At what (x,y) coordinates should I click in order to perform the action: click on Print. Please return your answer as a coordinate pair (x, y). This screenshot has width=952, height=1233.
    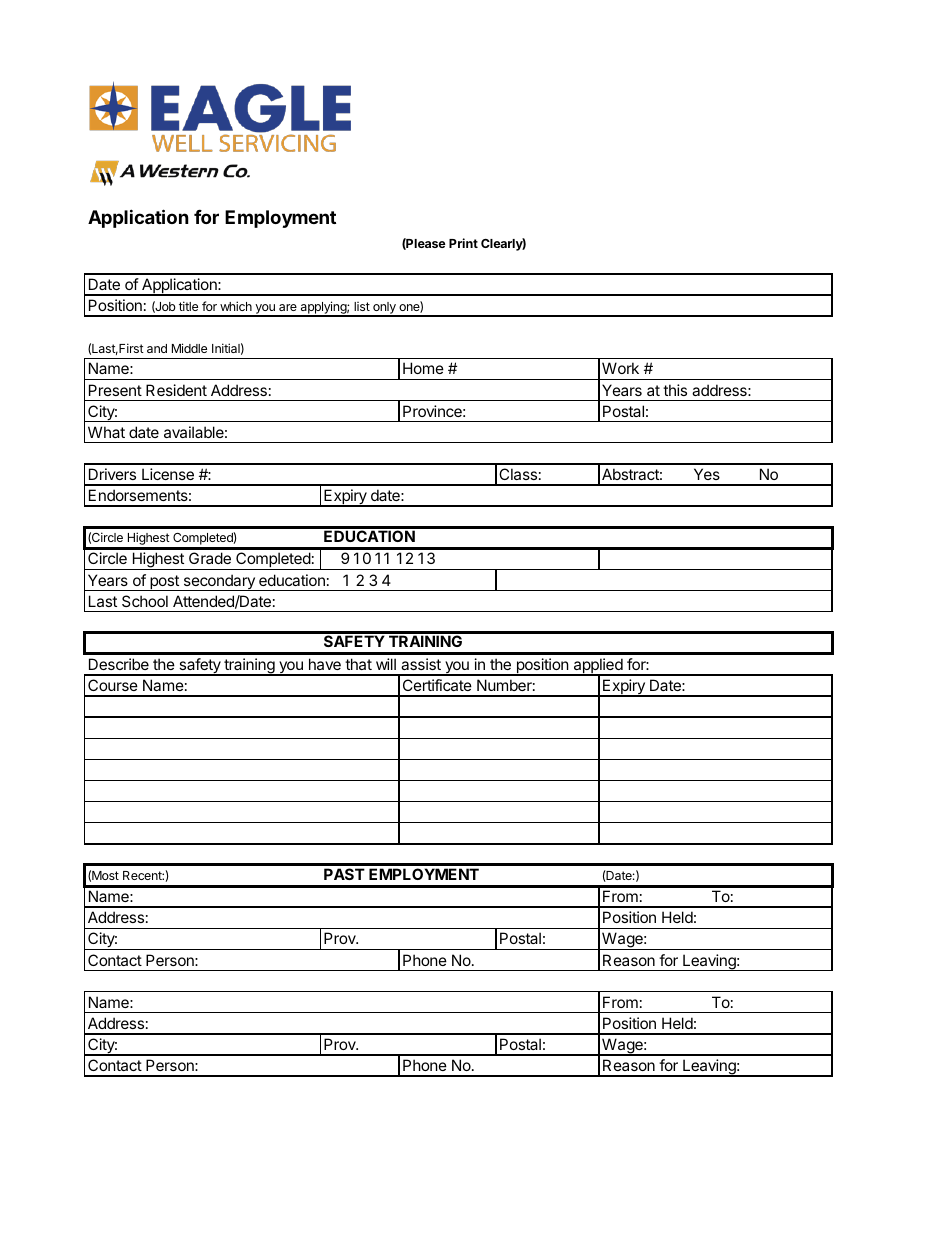
    Looking at the image, I should click on (463, 243).
